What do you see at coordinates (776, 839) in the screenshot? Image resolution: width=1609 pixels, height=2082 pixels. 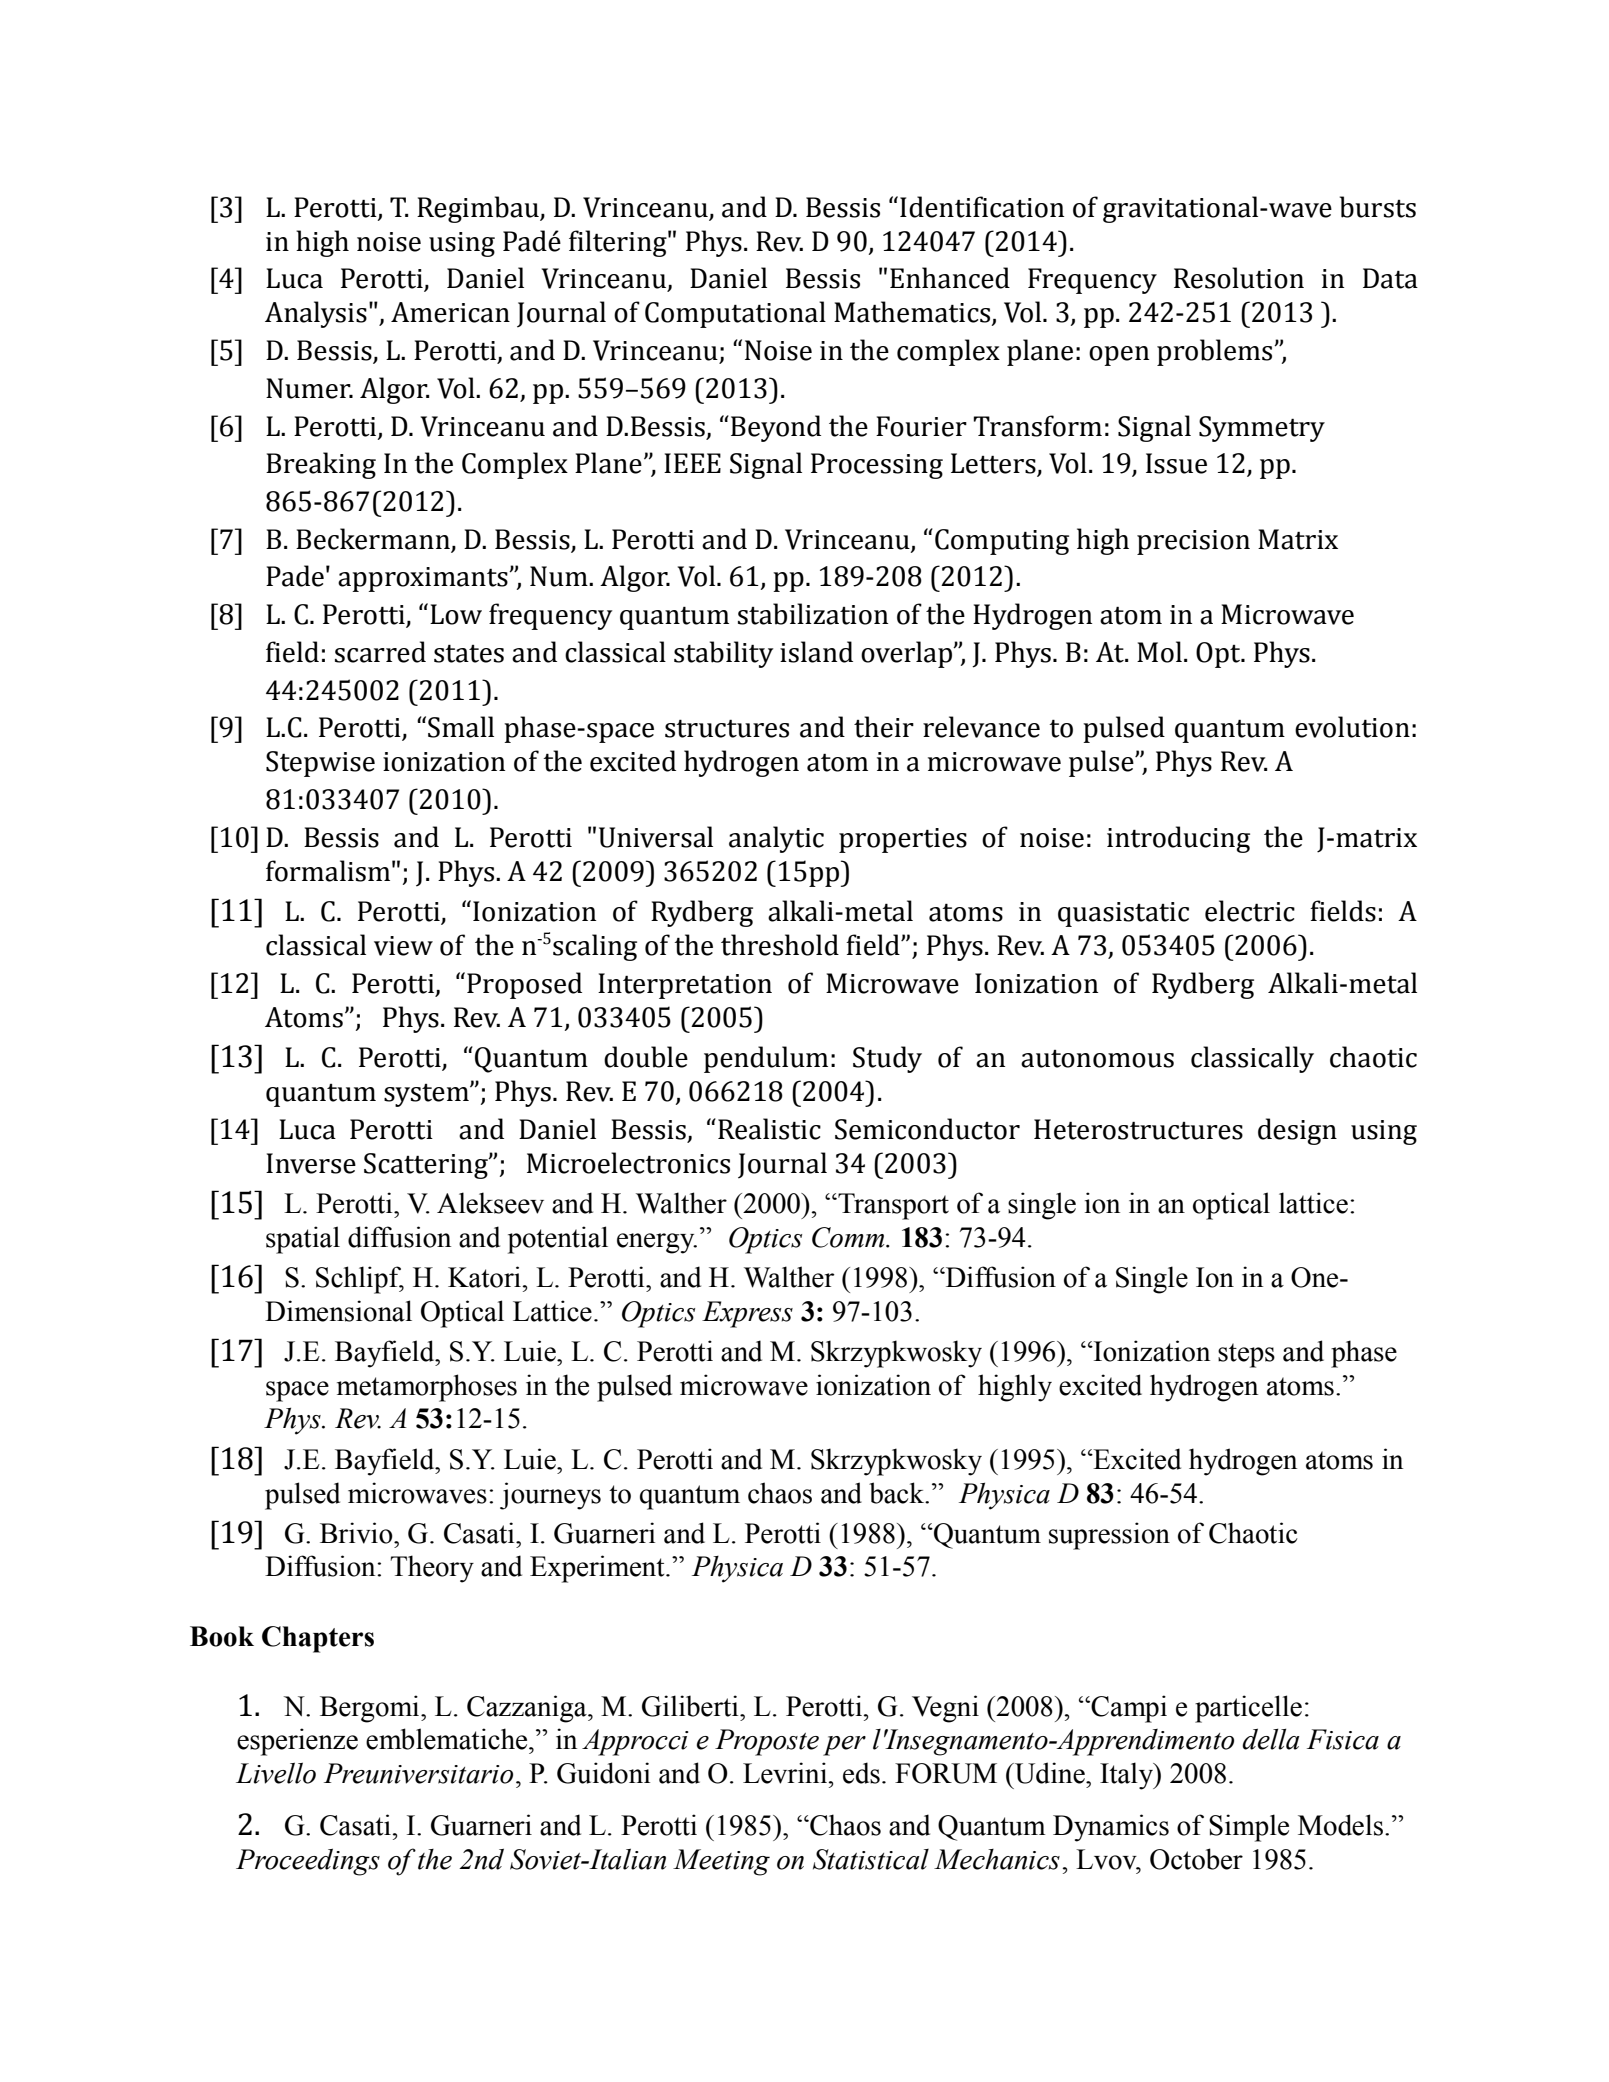 I see `analytic` at bounding box center [776, 839].
